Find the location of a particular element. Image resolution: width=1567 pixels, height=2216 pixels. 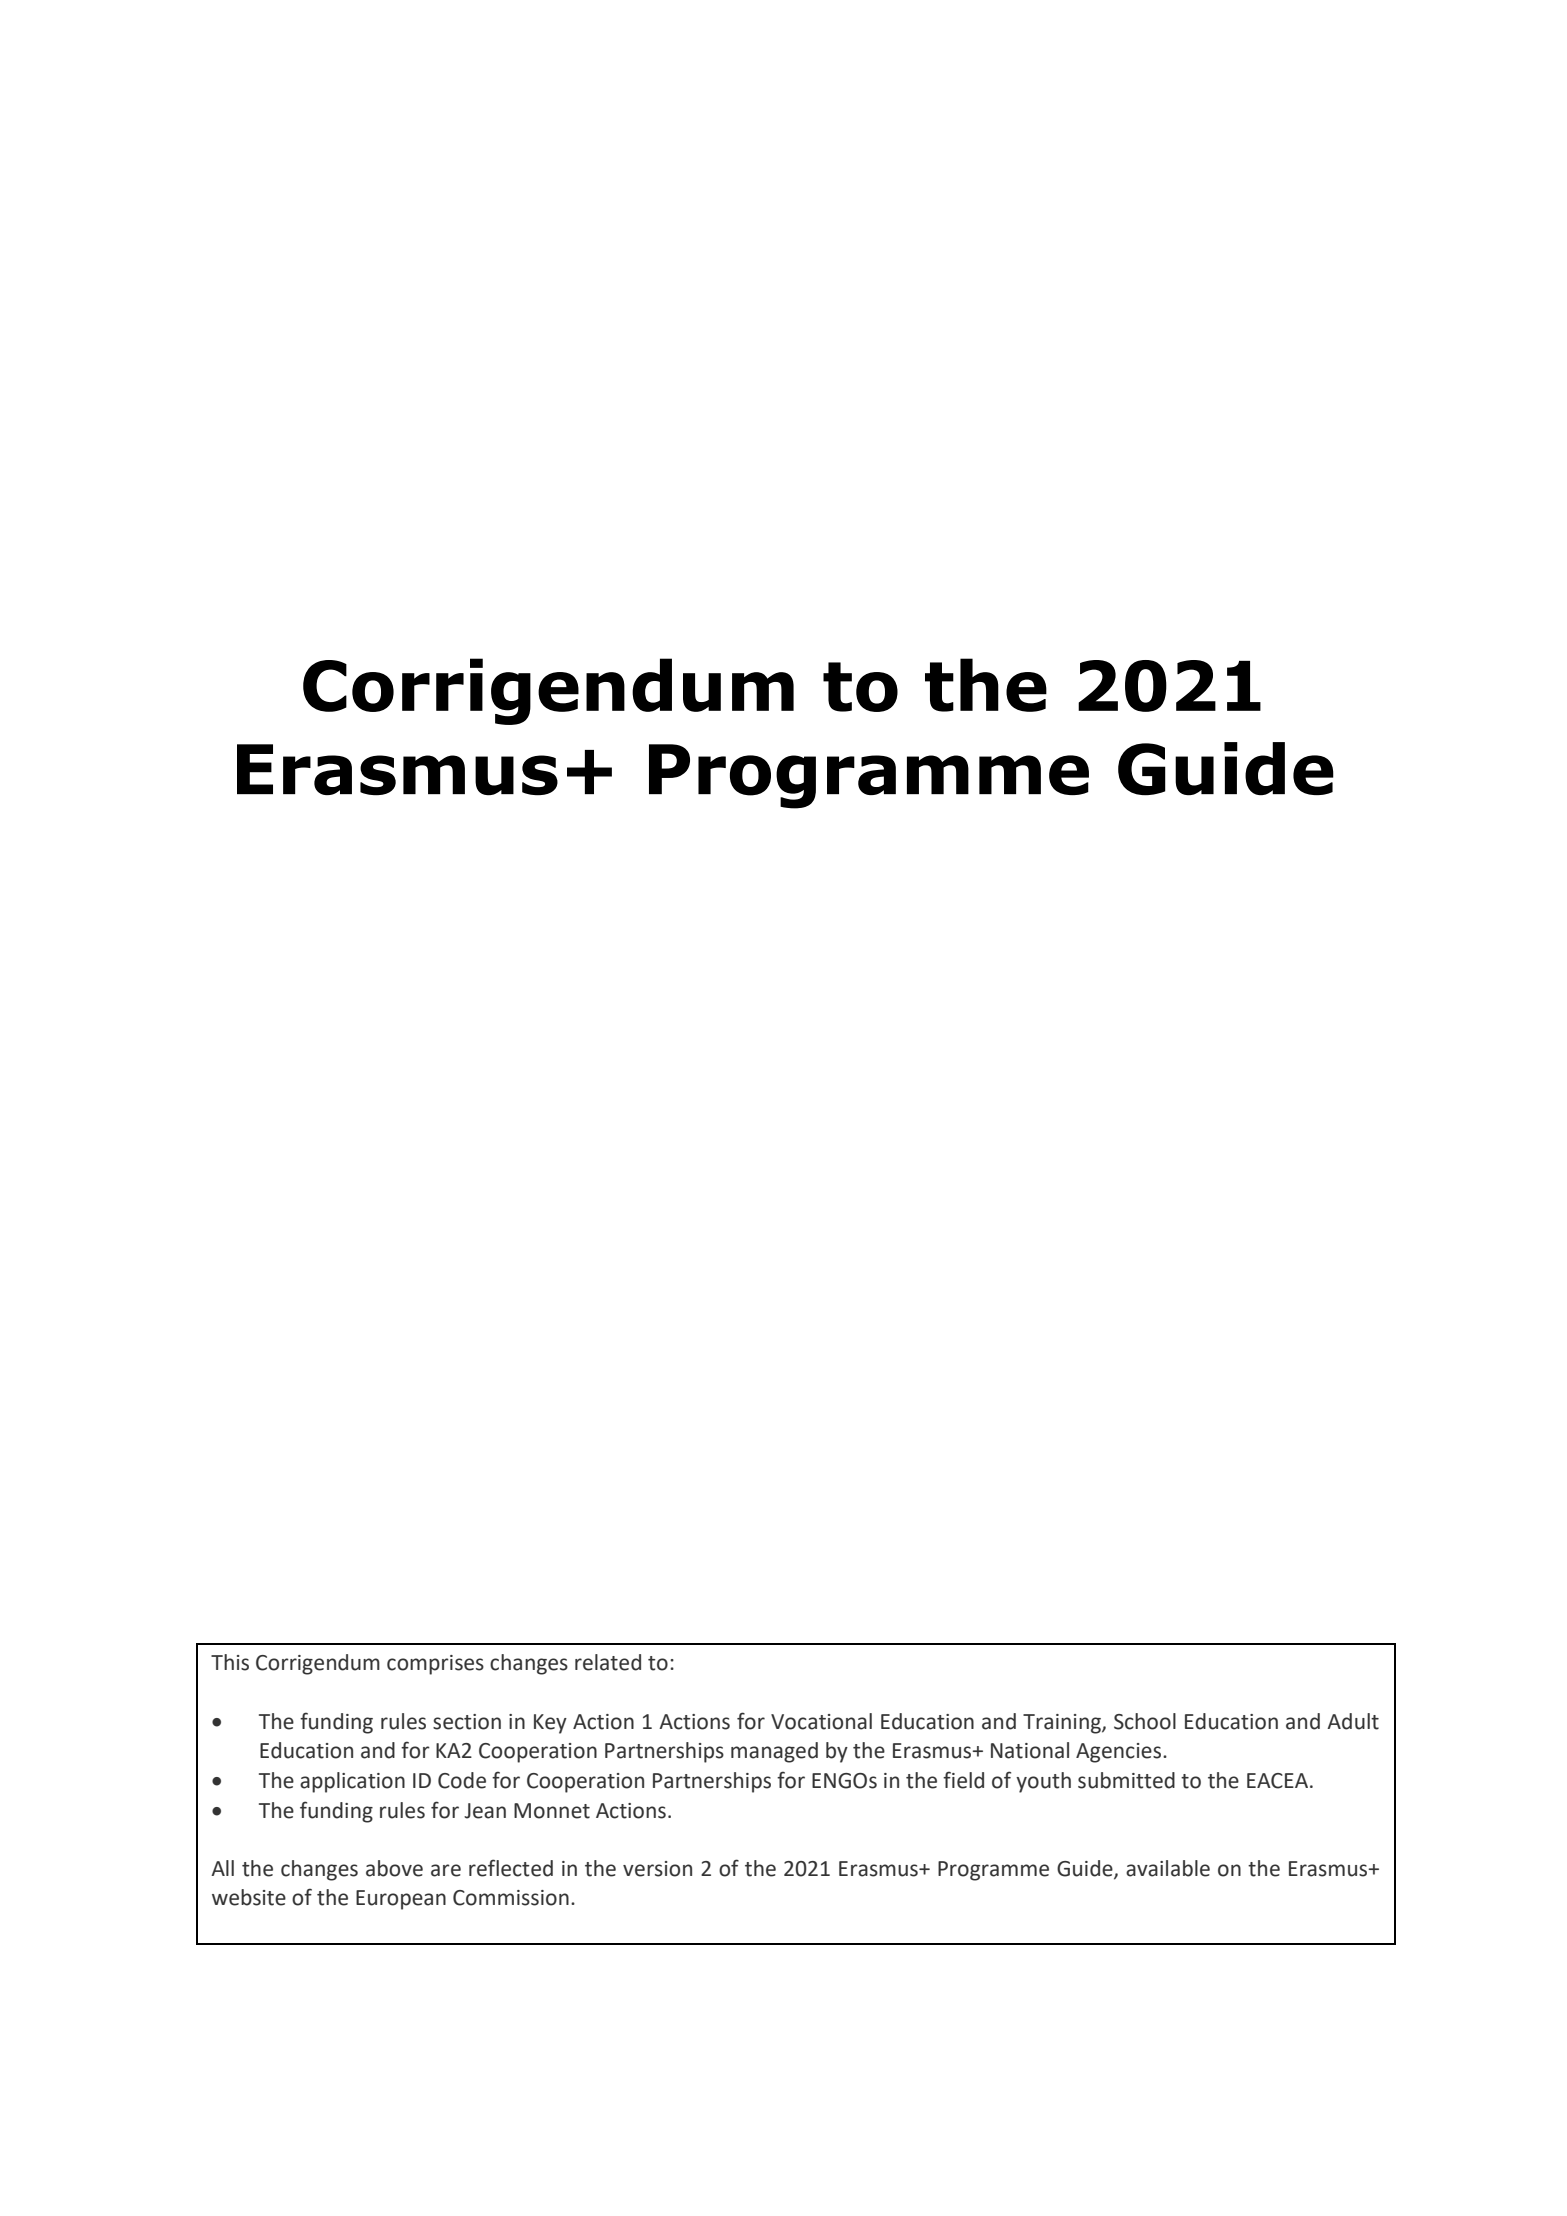

available is located at coordinates (1168, 1868).
